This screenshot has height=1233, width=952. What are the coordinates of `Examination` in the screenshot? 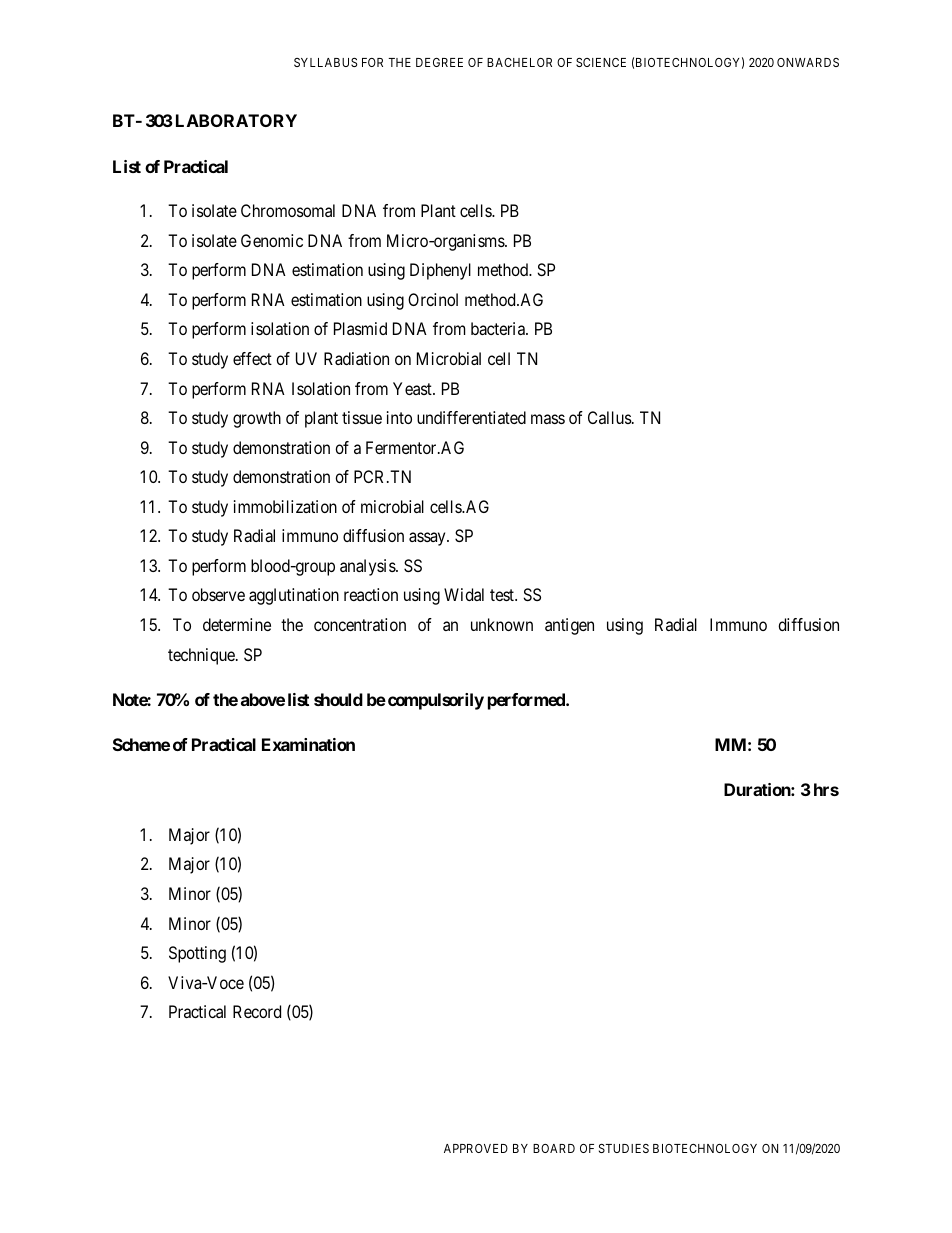 It's located at (308, 744).
